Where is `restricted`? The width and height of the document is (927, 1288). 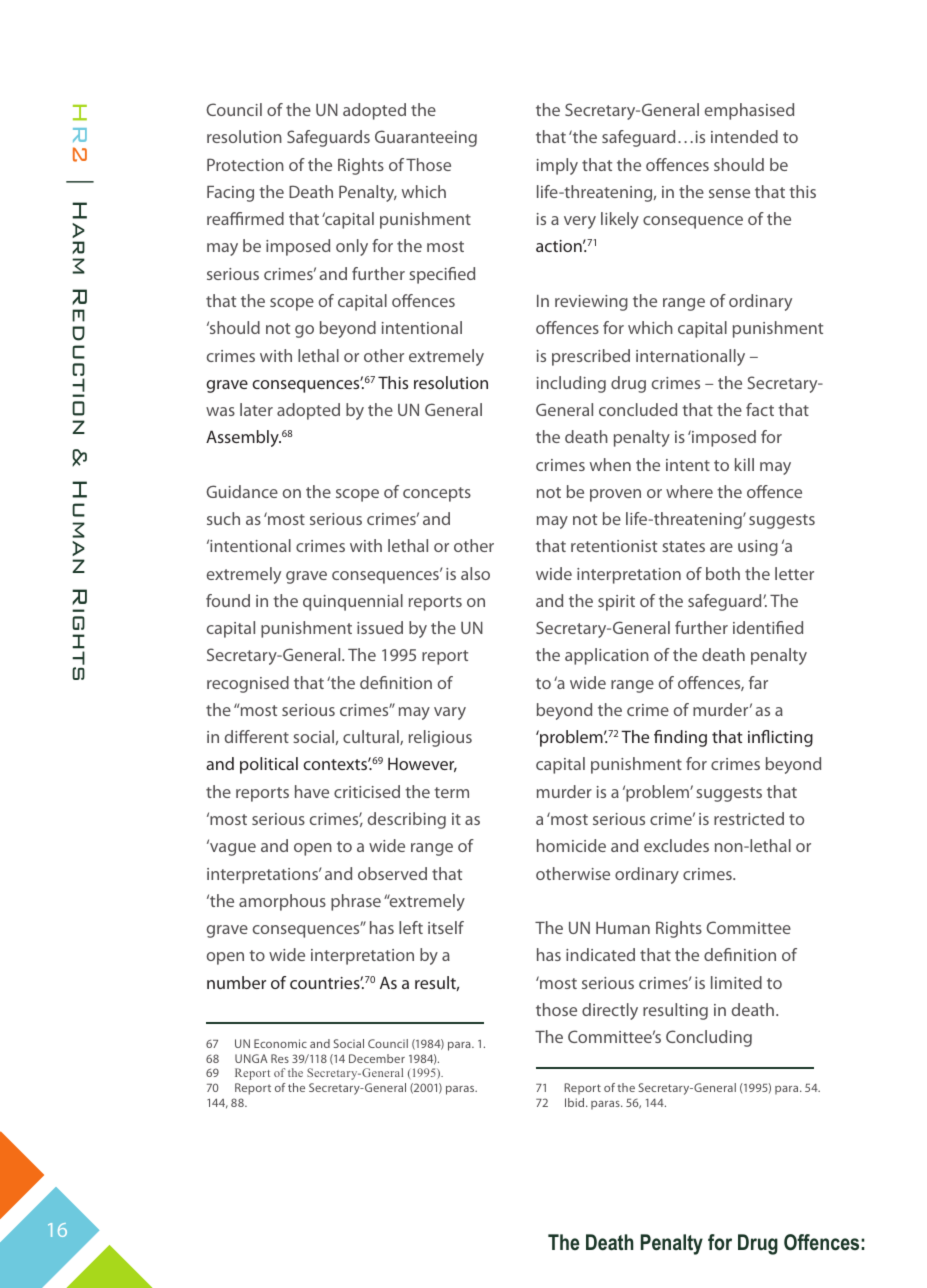
restricted is located at coordinates (749, 818).
